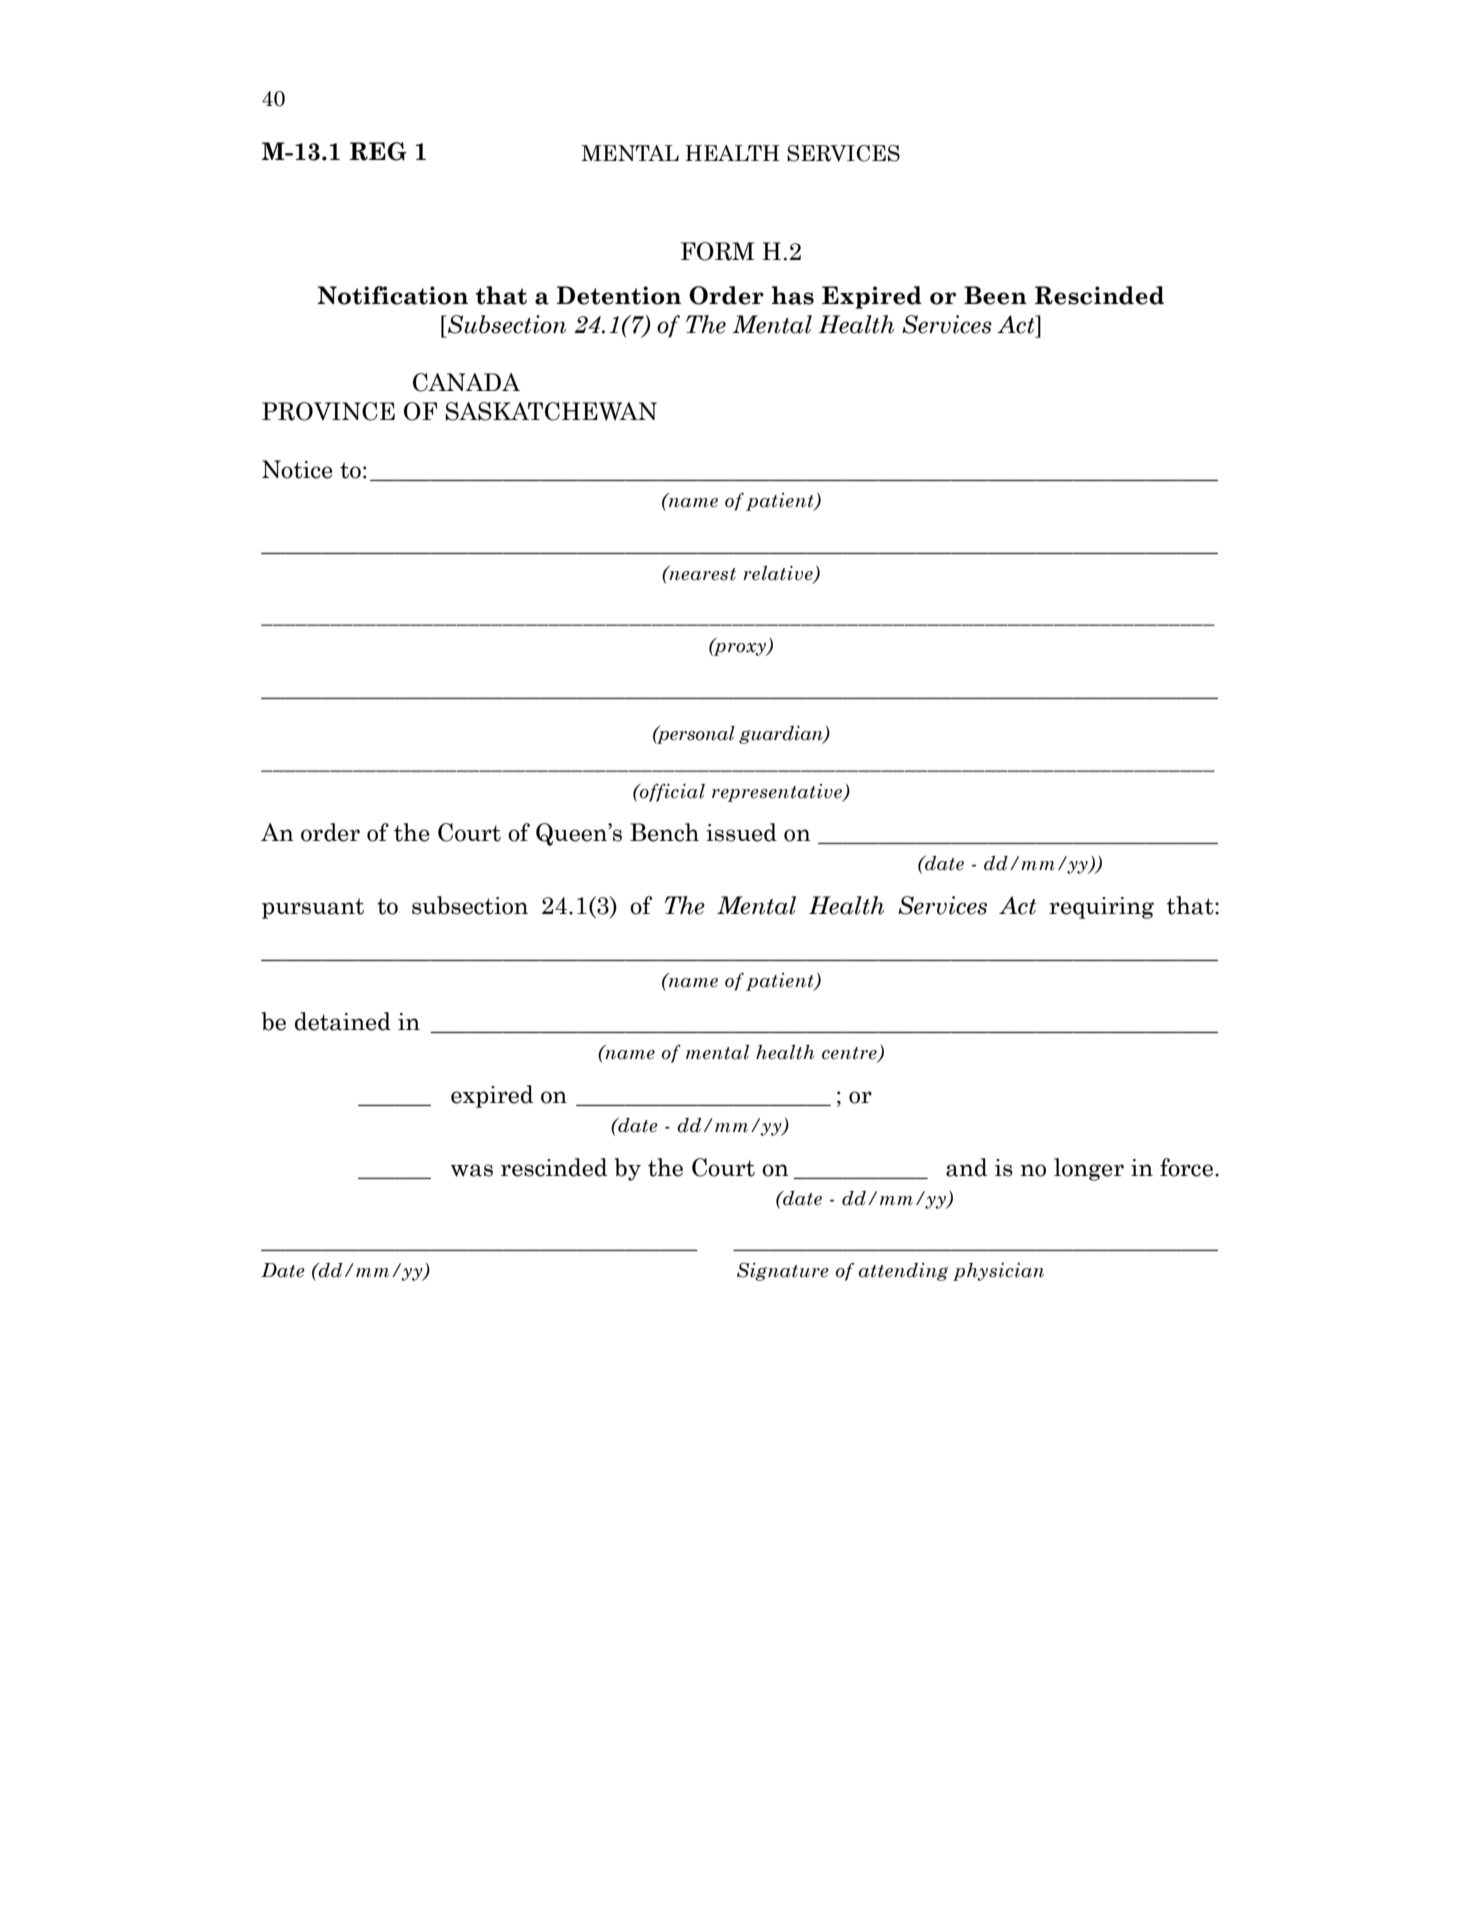 This screenshot has height=1918, width=1482. Describe the element at coordinates (783, 1271) in the screenshot. I see `Signature` at that location.
